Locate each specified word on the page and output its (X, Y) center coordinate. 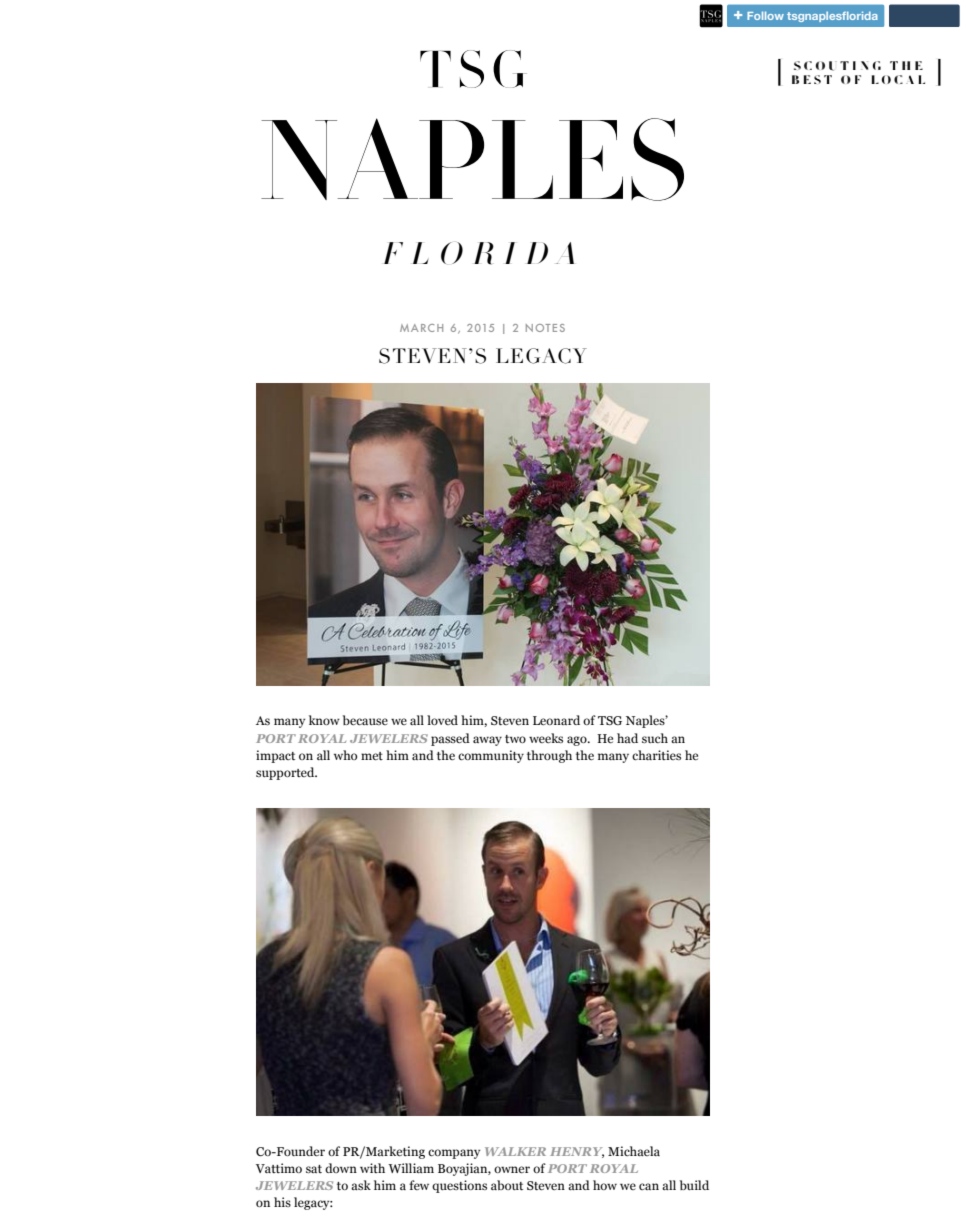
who (345, 755)
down (341, 1168)
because (365, 720)
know (324, 720)
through (549, 756)
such (655, 738)
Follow (765, 15)
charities (656, 755)
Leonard (556, 720)
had (627, 738)
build (694, 1185)
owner (512, 1169)
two (515, 739)
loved (442, 720)
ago (578, 741)
